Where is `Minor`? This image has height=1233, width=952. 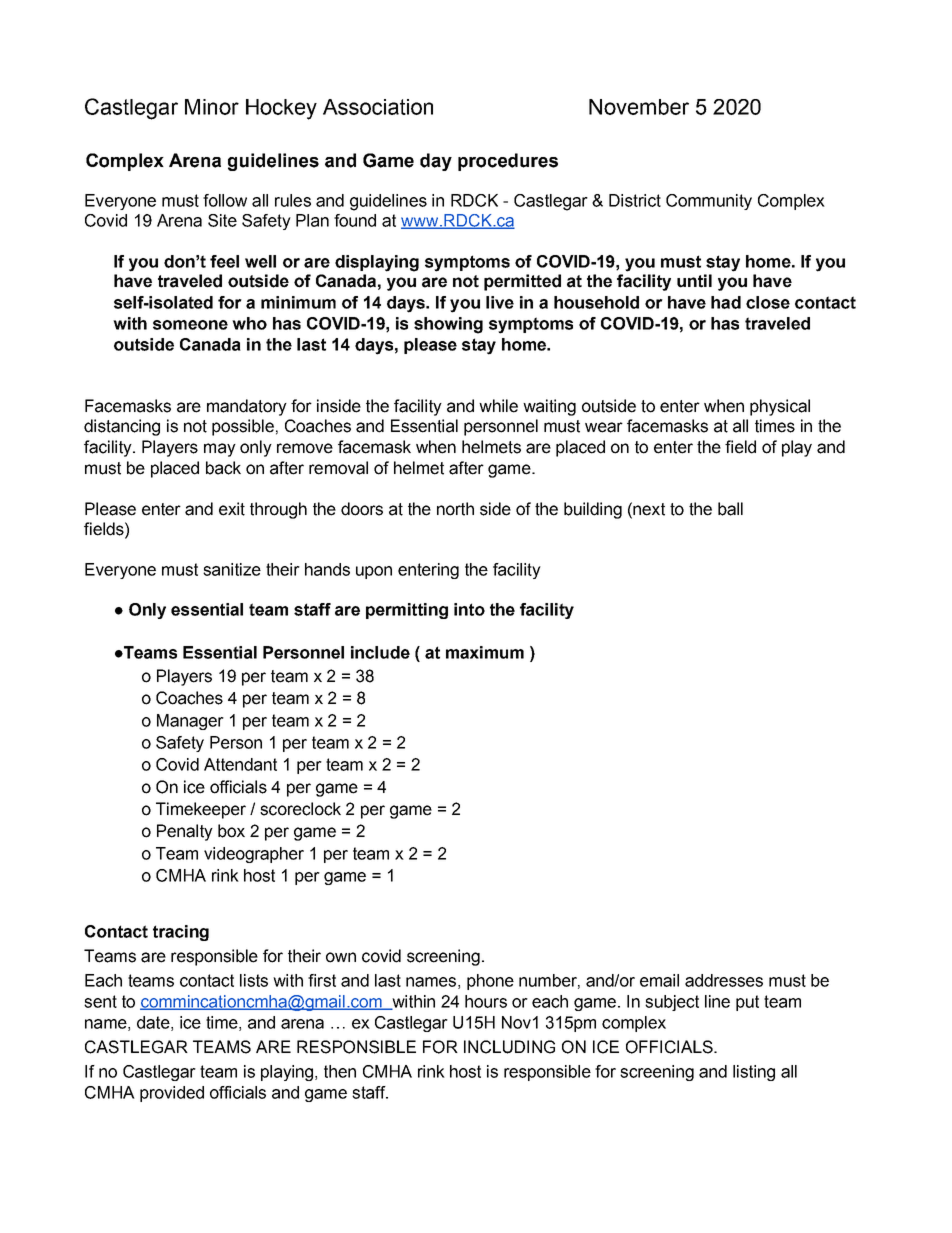
Minor is located at coordinates (212, 107).
